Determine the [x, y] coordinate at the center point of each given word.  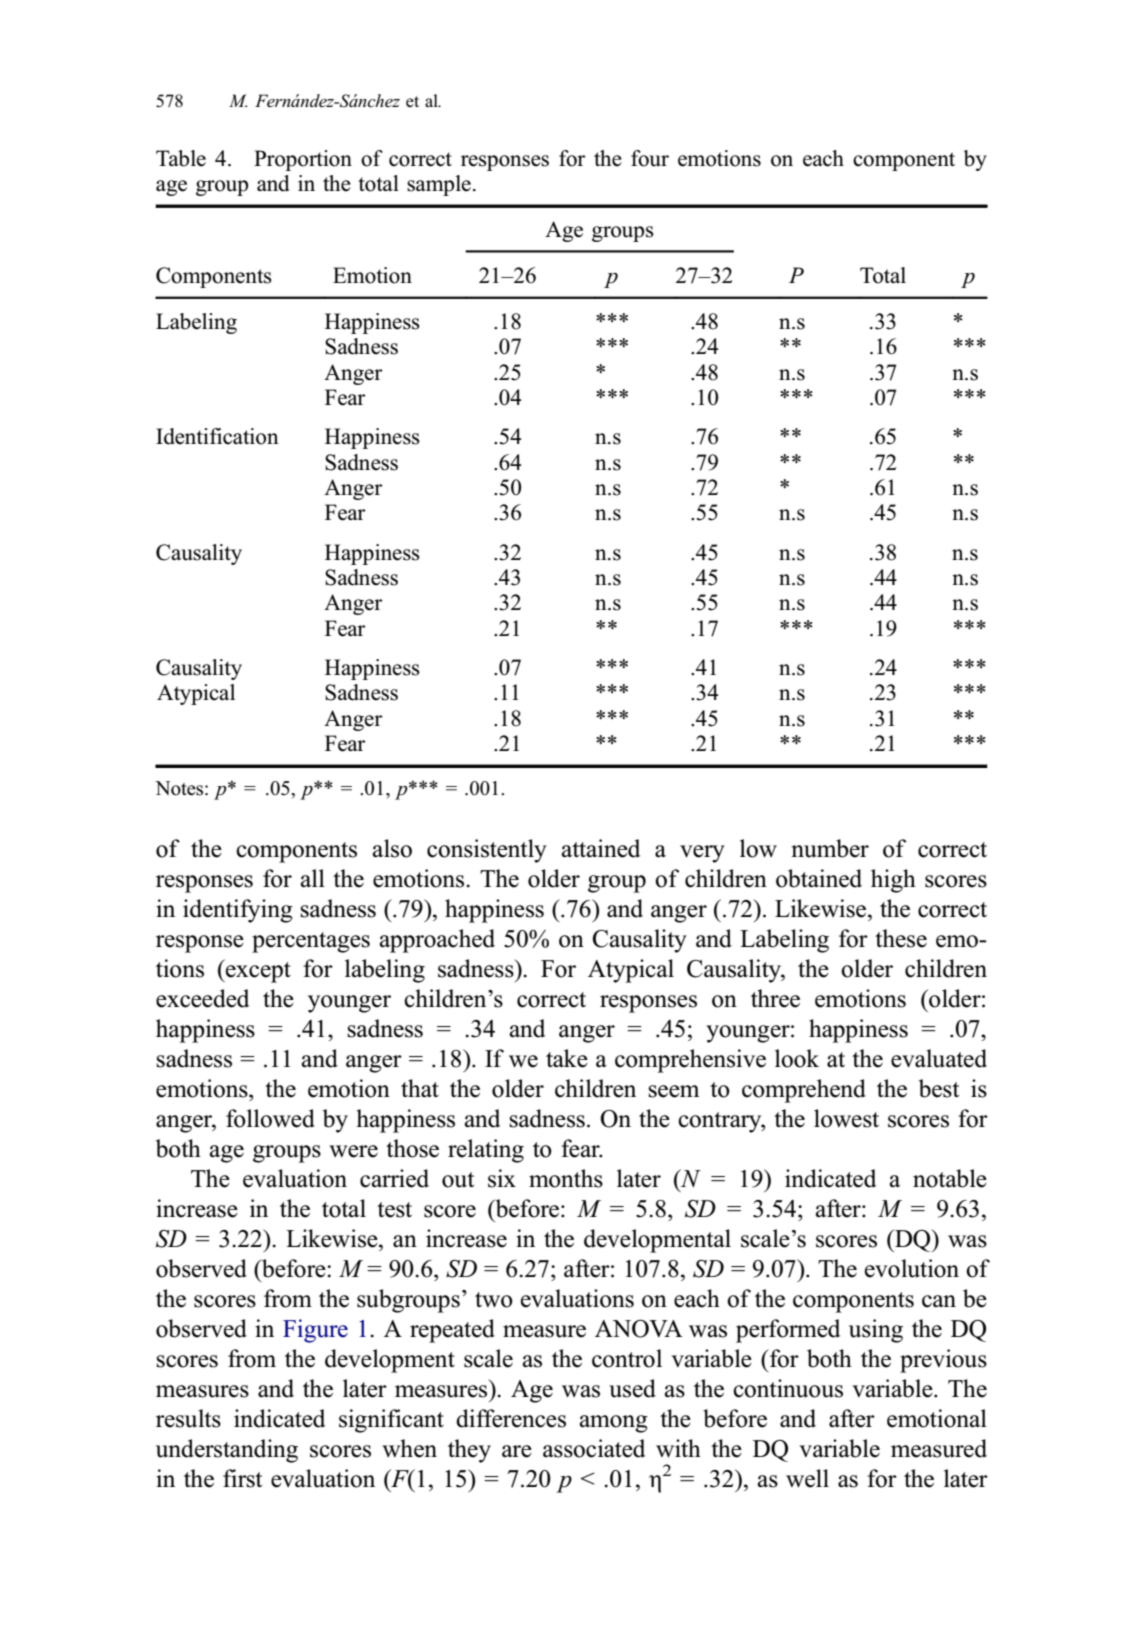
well [807, 1478]
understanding [227, 1451]
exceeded [202, 998]
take [567, 1058]
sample [439, 185]
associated [594, 1448]
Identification [217, 436]
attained [600, 848]
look [797, 1058]
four [650, 158]
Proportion [303, 160]
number [830, 848]
